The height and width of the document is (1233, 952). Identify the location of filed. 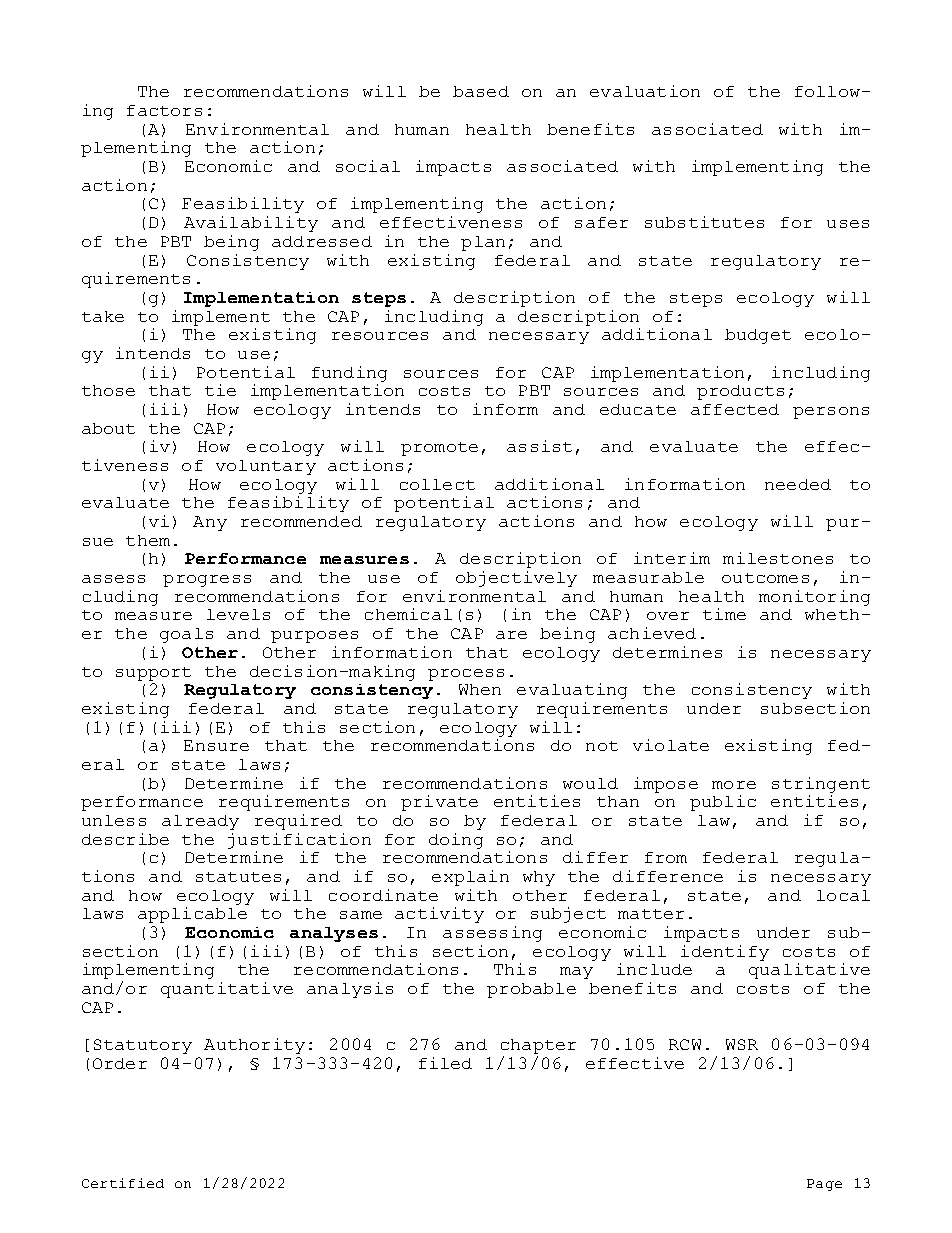
(445, 1063).
